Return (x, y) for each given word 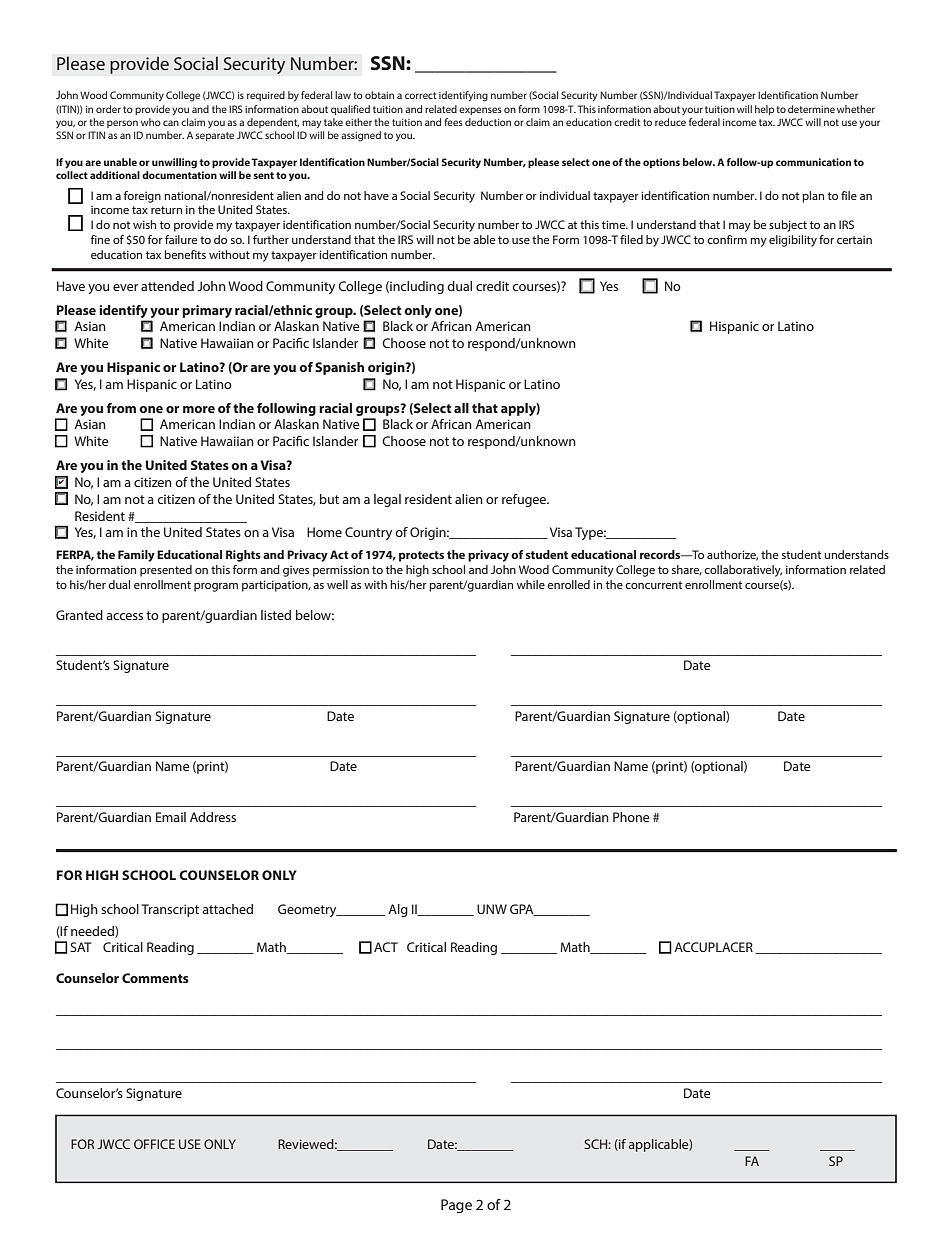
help (764, 110)
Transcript (170, 910)
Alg (398, 910)
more (199, 409)
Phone (631, 817)
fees (453, 122)
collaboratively (743, 571)
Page (456, 1206)
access (124, 616)
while (531, 584)
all (461, 408)
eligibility (793, 241)
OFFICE (154, 1144)
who (151, 122)
